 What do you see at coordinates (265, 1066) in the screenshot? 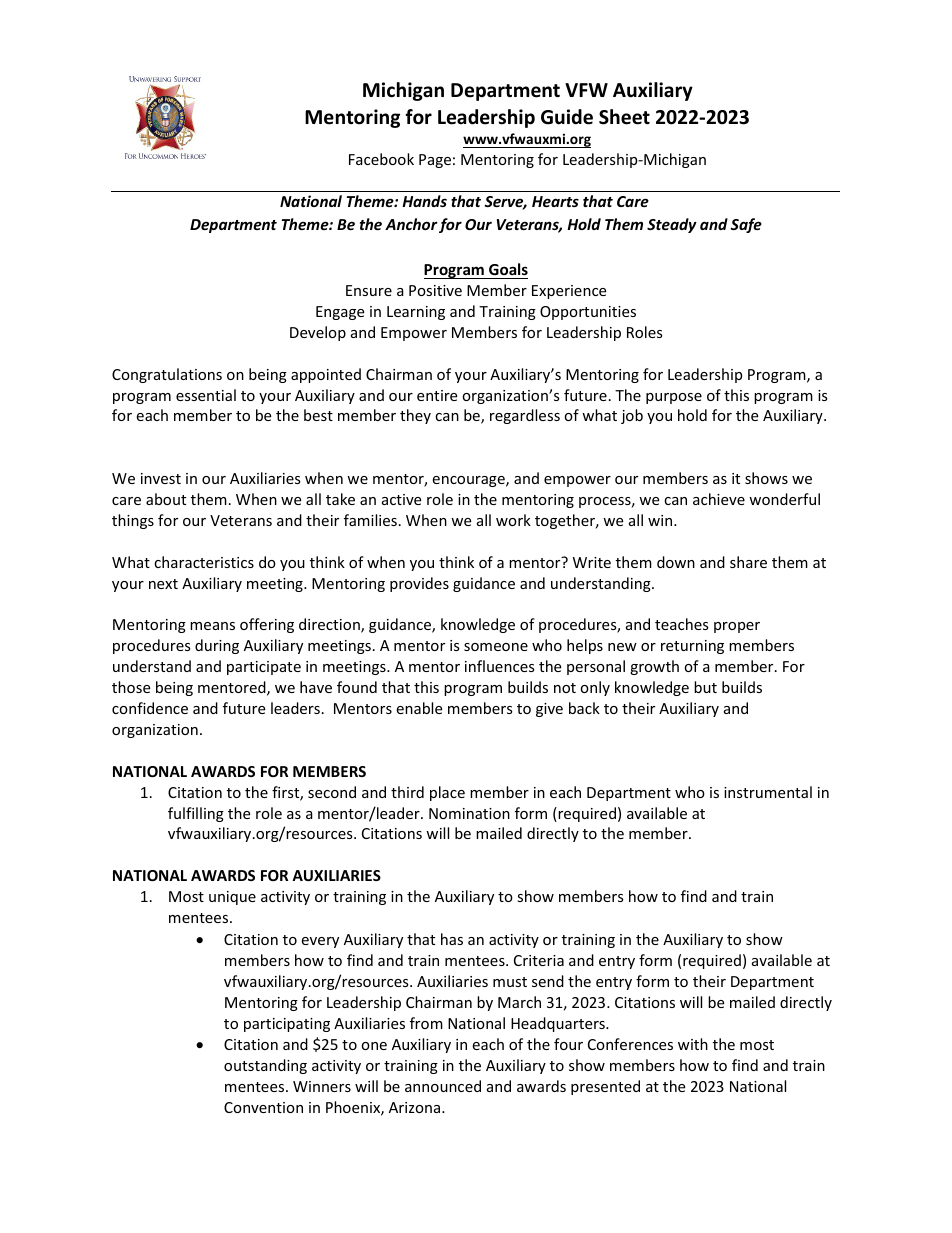
I see `outstanding` at bounding box center [265, 1066].
